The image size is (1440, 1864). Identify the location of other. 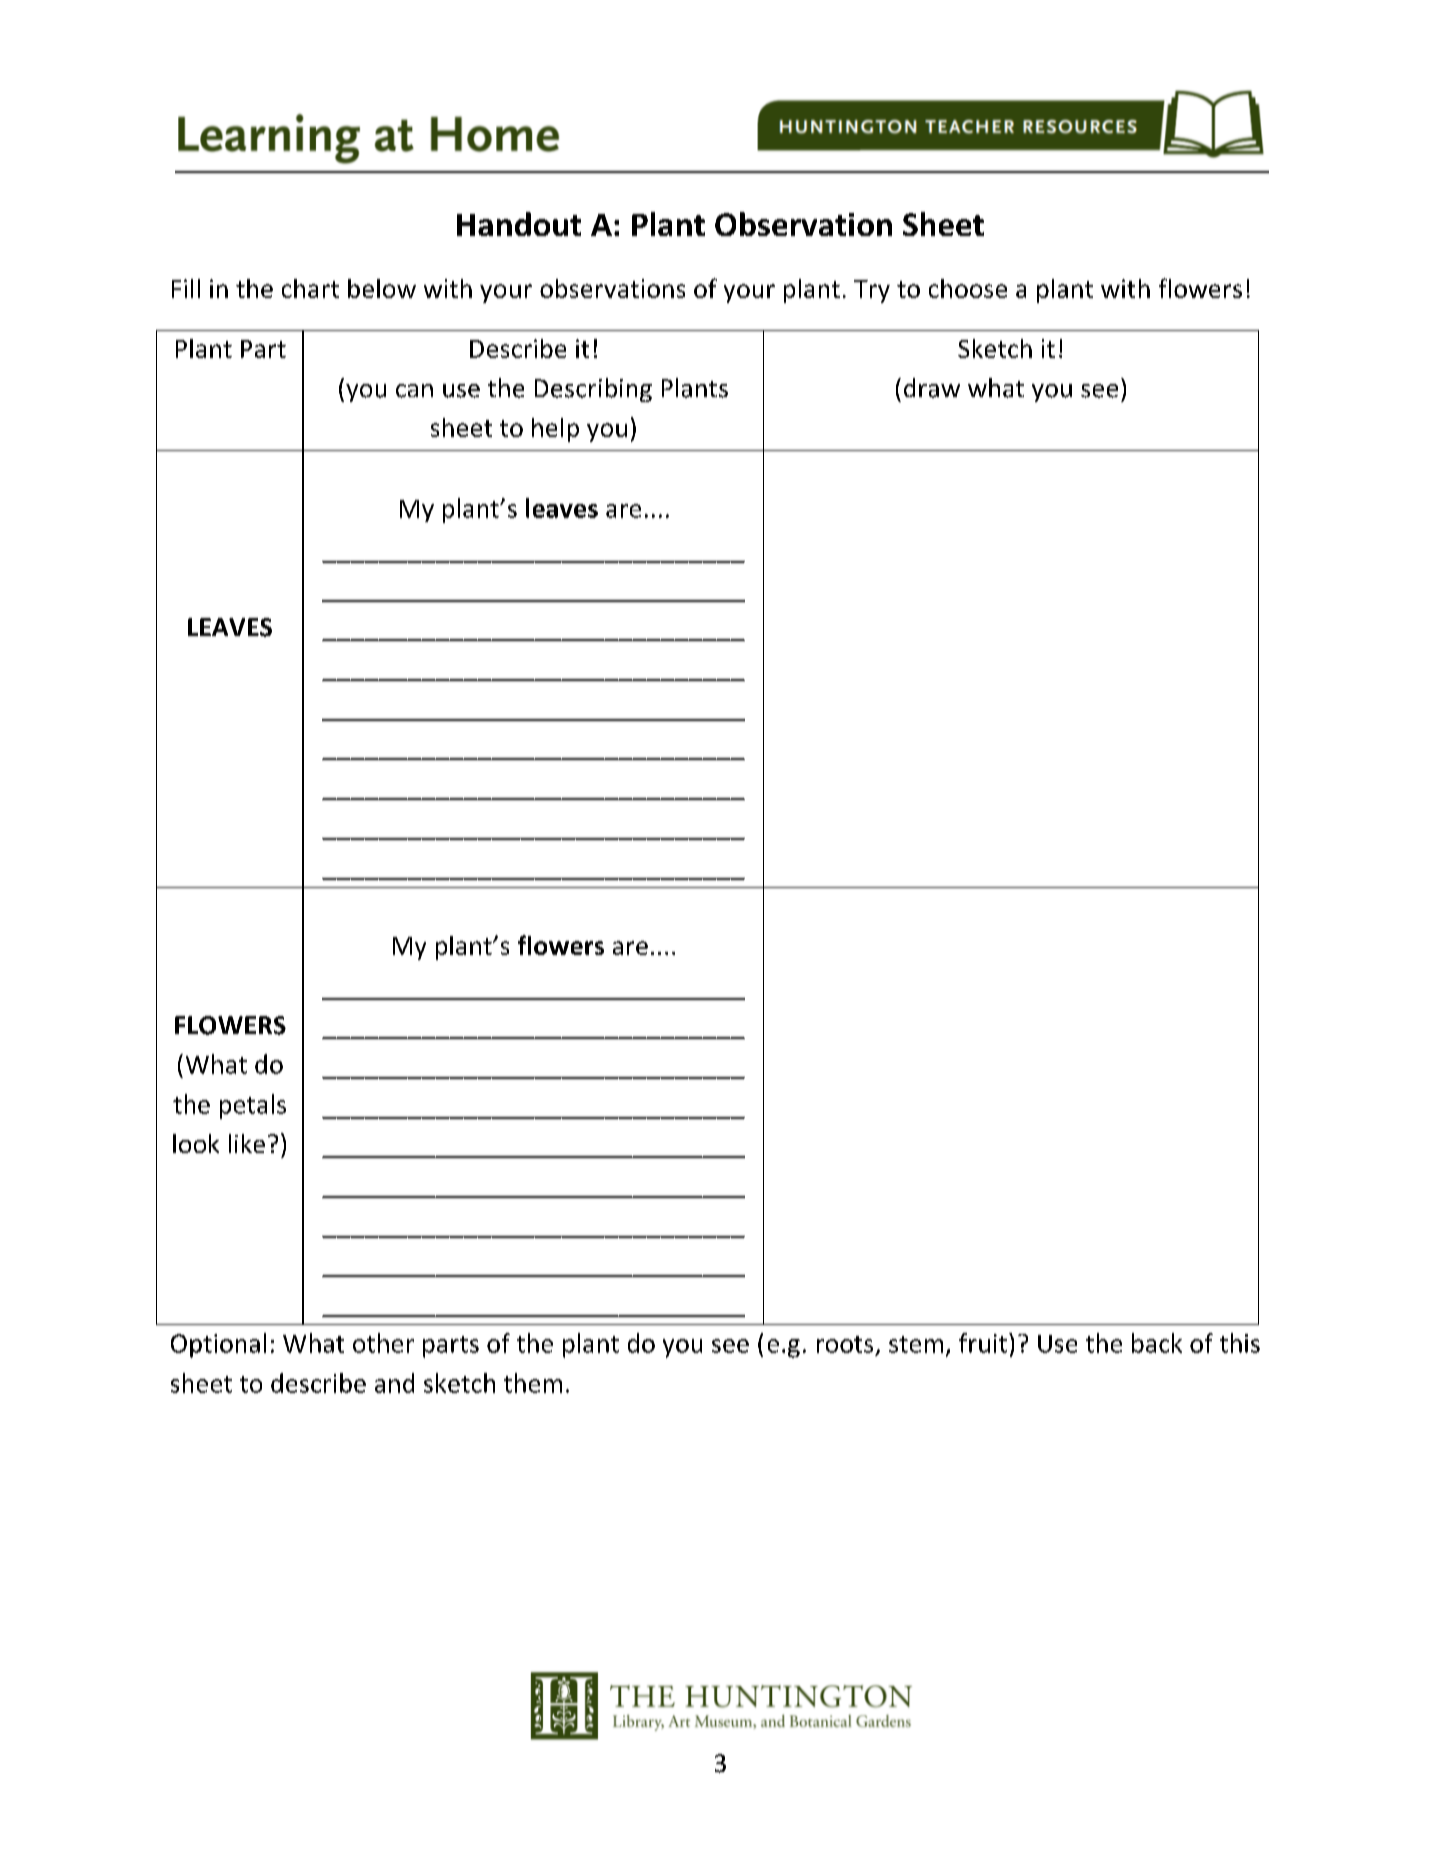
(383, 1343).
